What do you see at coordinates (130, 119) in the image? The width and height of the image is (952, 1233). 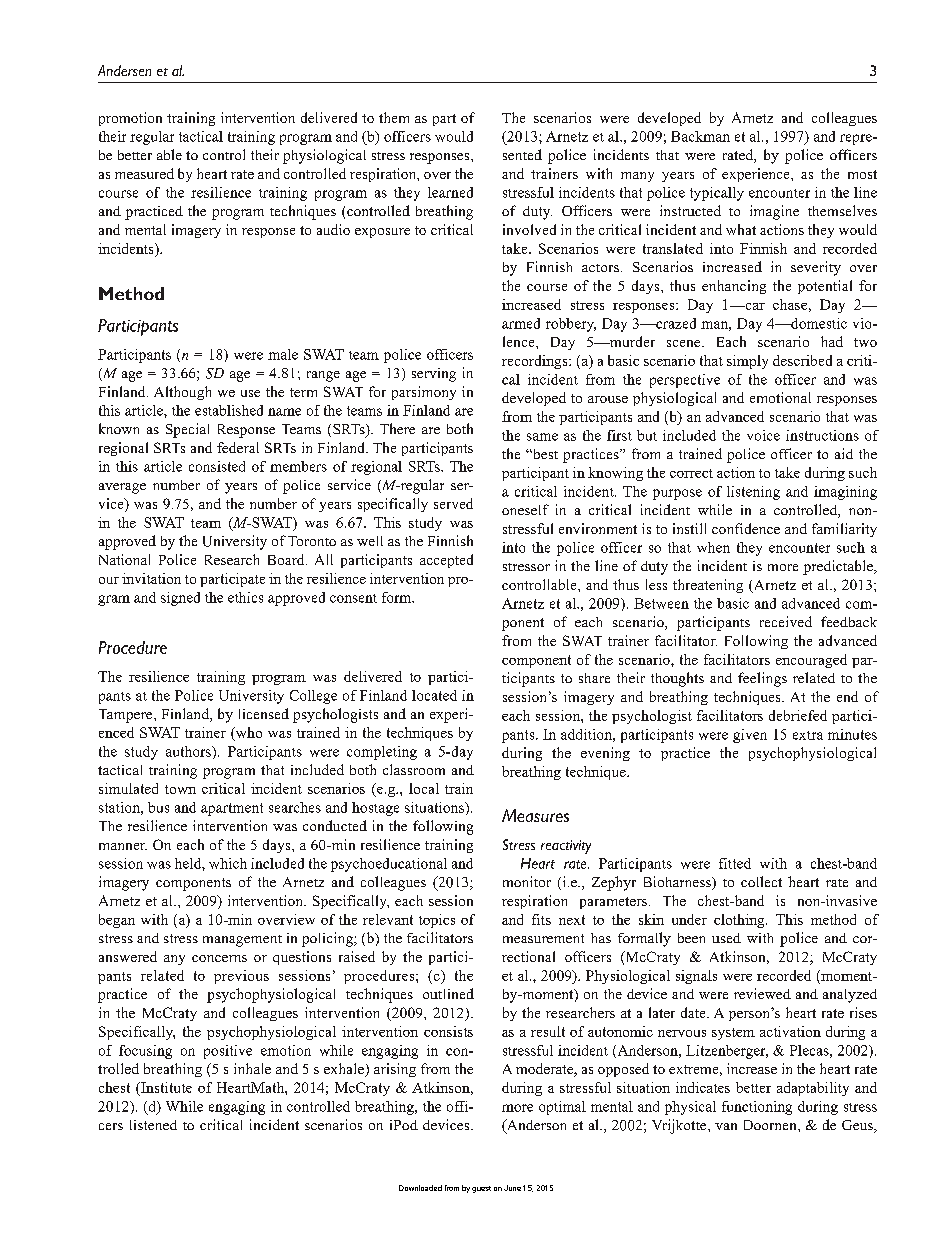 I see `promotion` at bounding box center [130, 119].
